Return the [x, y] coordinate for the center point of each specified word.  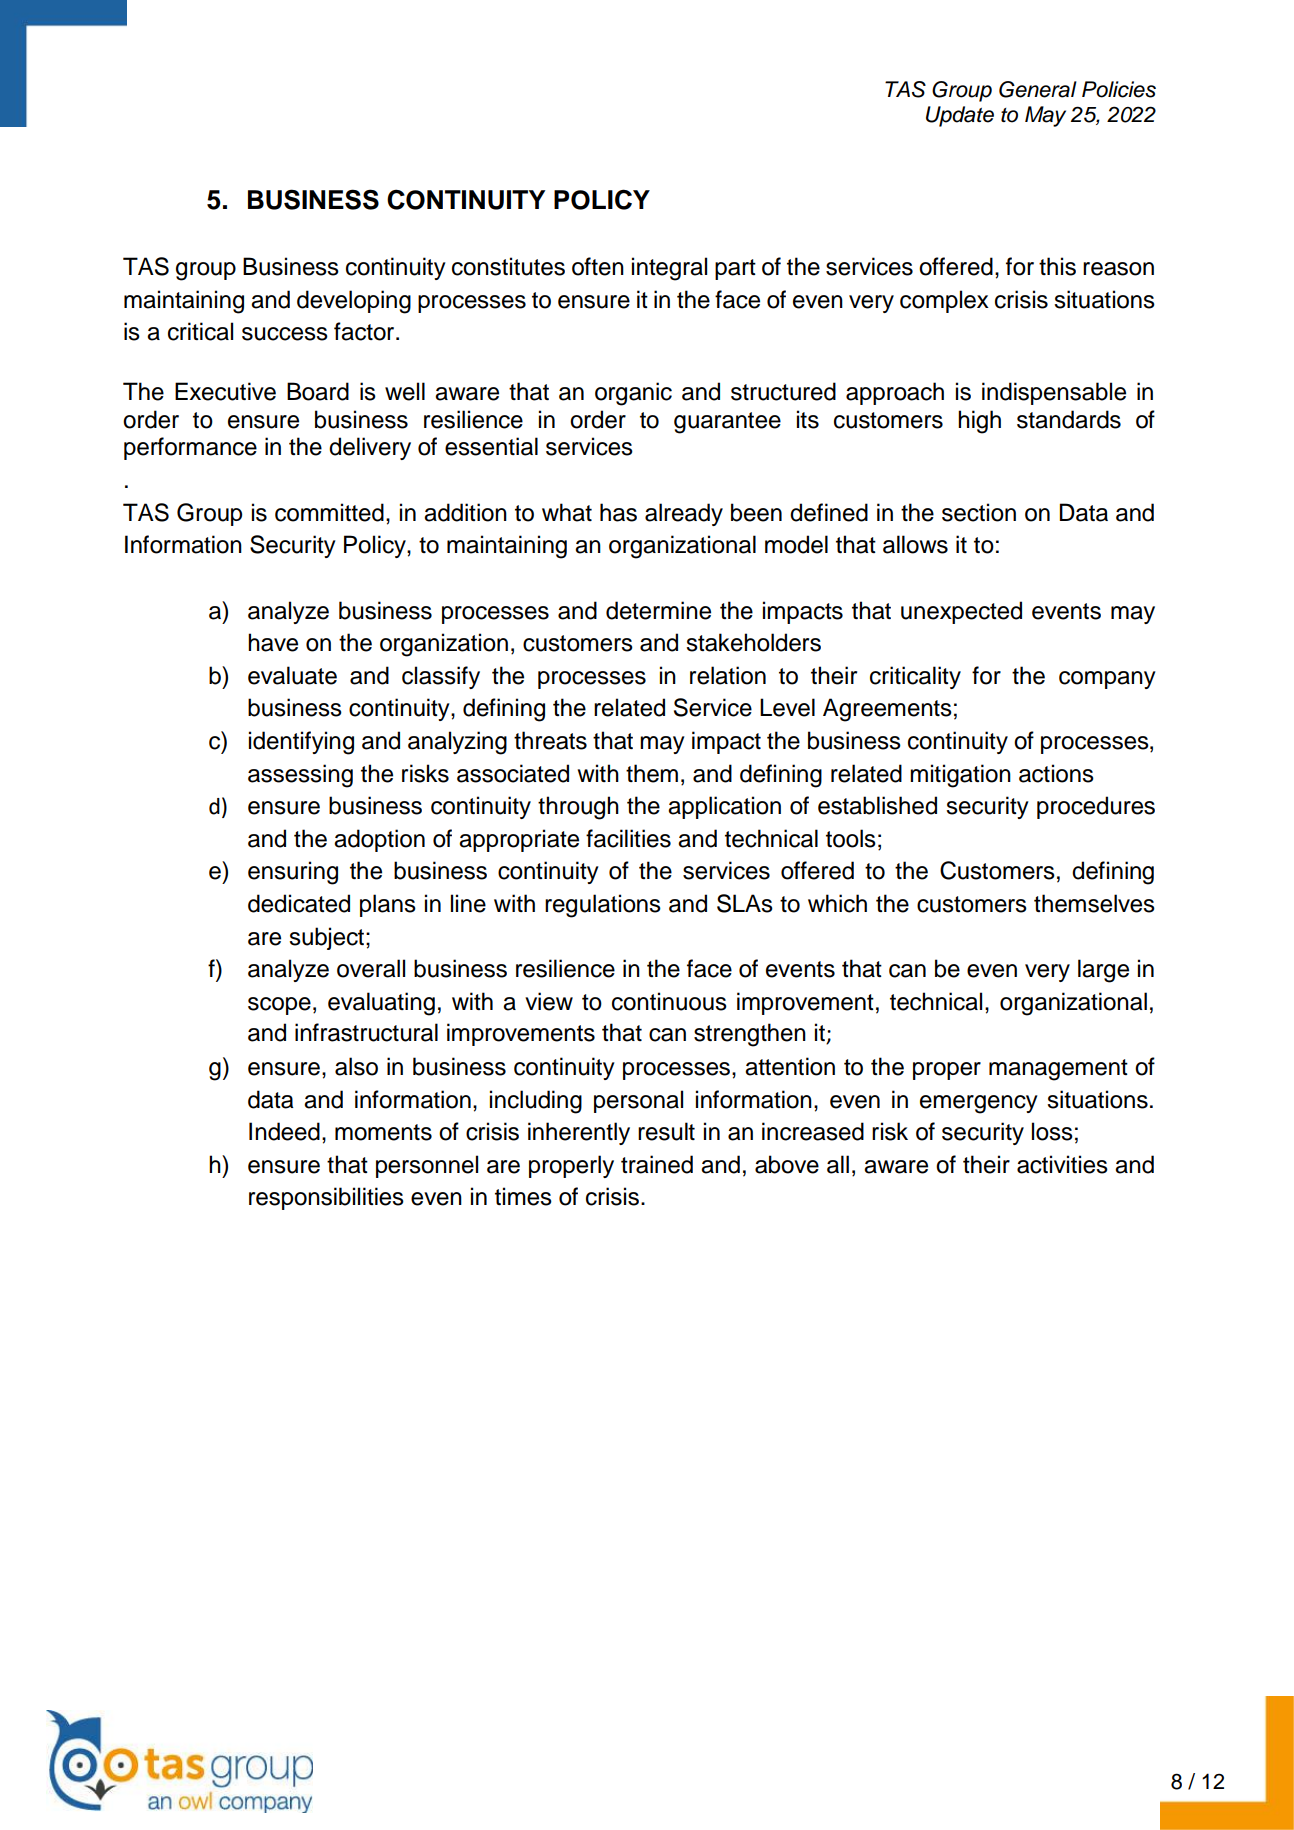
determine [658, 610]
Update [960, 116]
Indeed [284, 1131]
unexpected [961, 612]
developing [354, 302]
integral [669, 269]
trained [657, 1164]
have [273, 642]
